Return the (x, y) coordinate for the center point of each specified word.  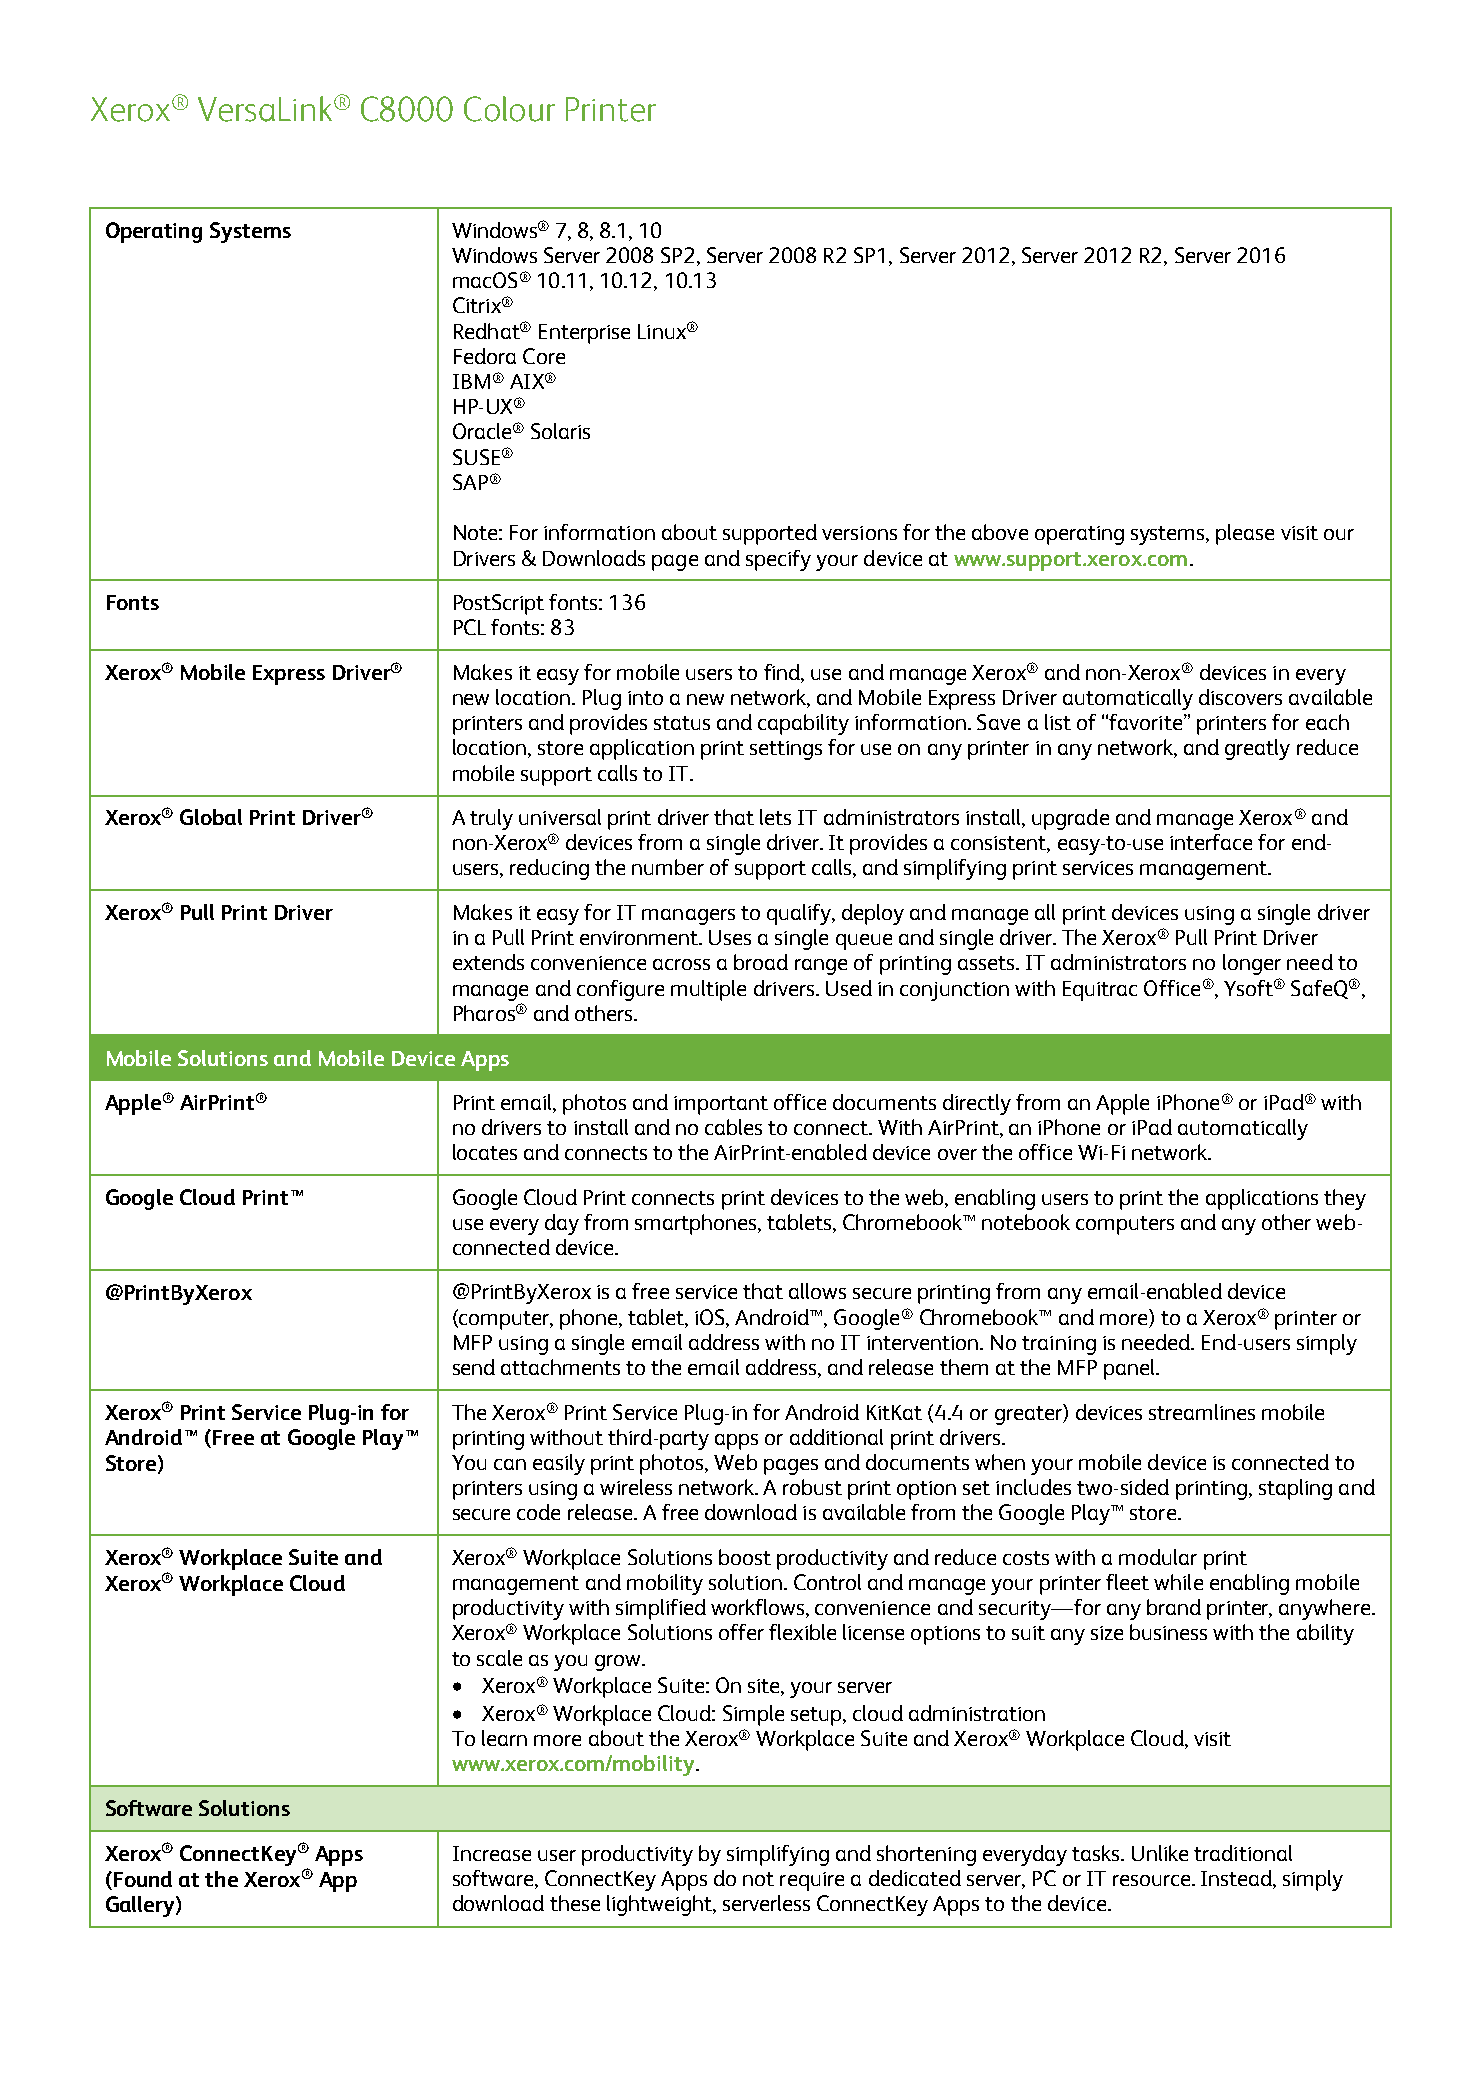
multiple (708, 990)
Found (141, 1879)
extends (488, 962)
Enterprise (584, 334)
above (1000, 532)
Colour (509, 109)
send (474, 1367)
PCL (470, 627)
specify (778, 560)
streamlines (1202, 1412)
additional (836, 1437)
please (1245, 534)
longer (1252, 964)
